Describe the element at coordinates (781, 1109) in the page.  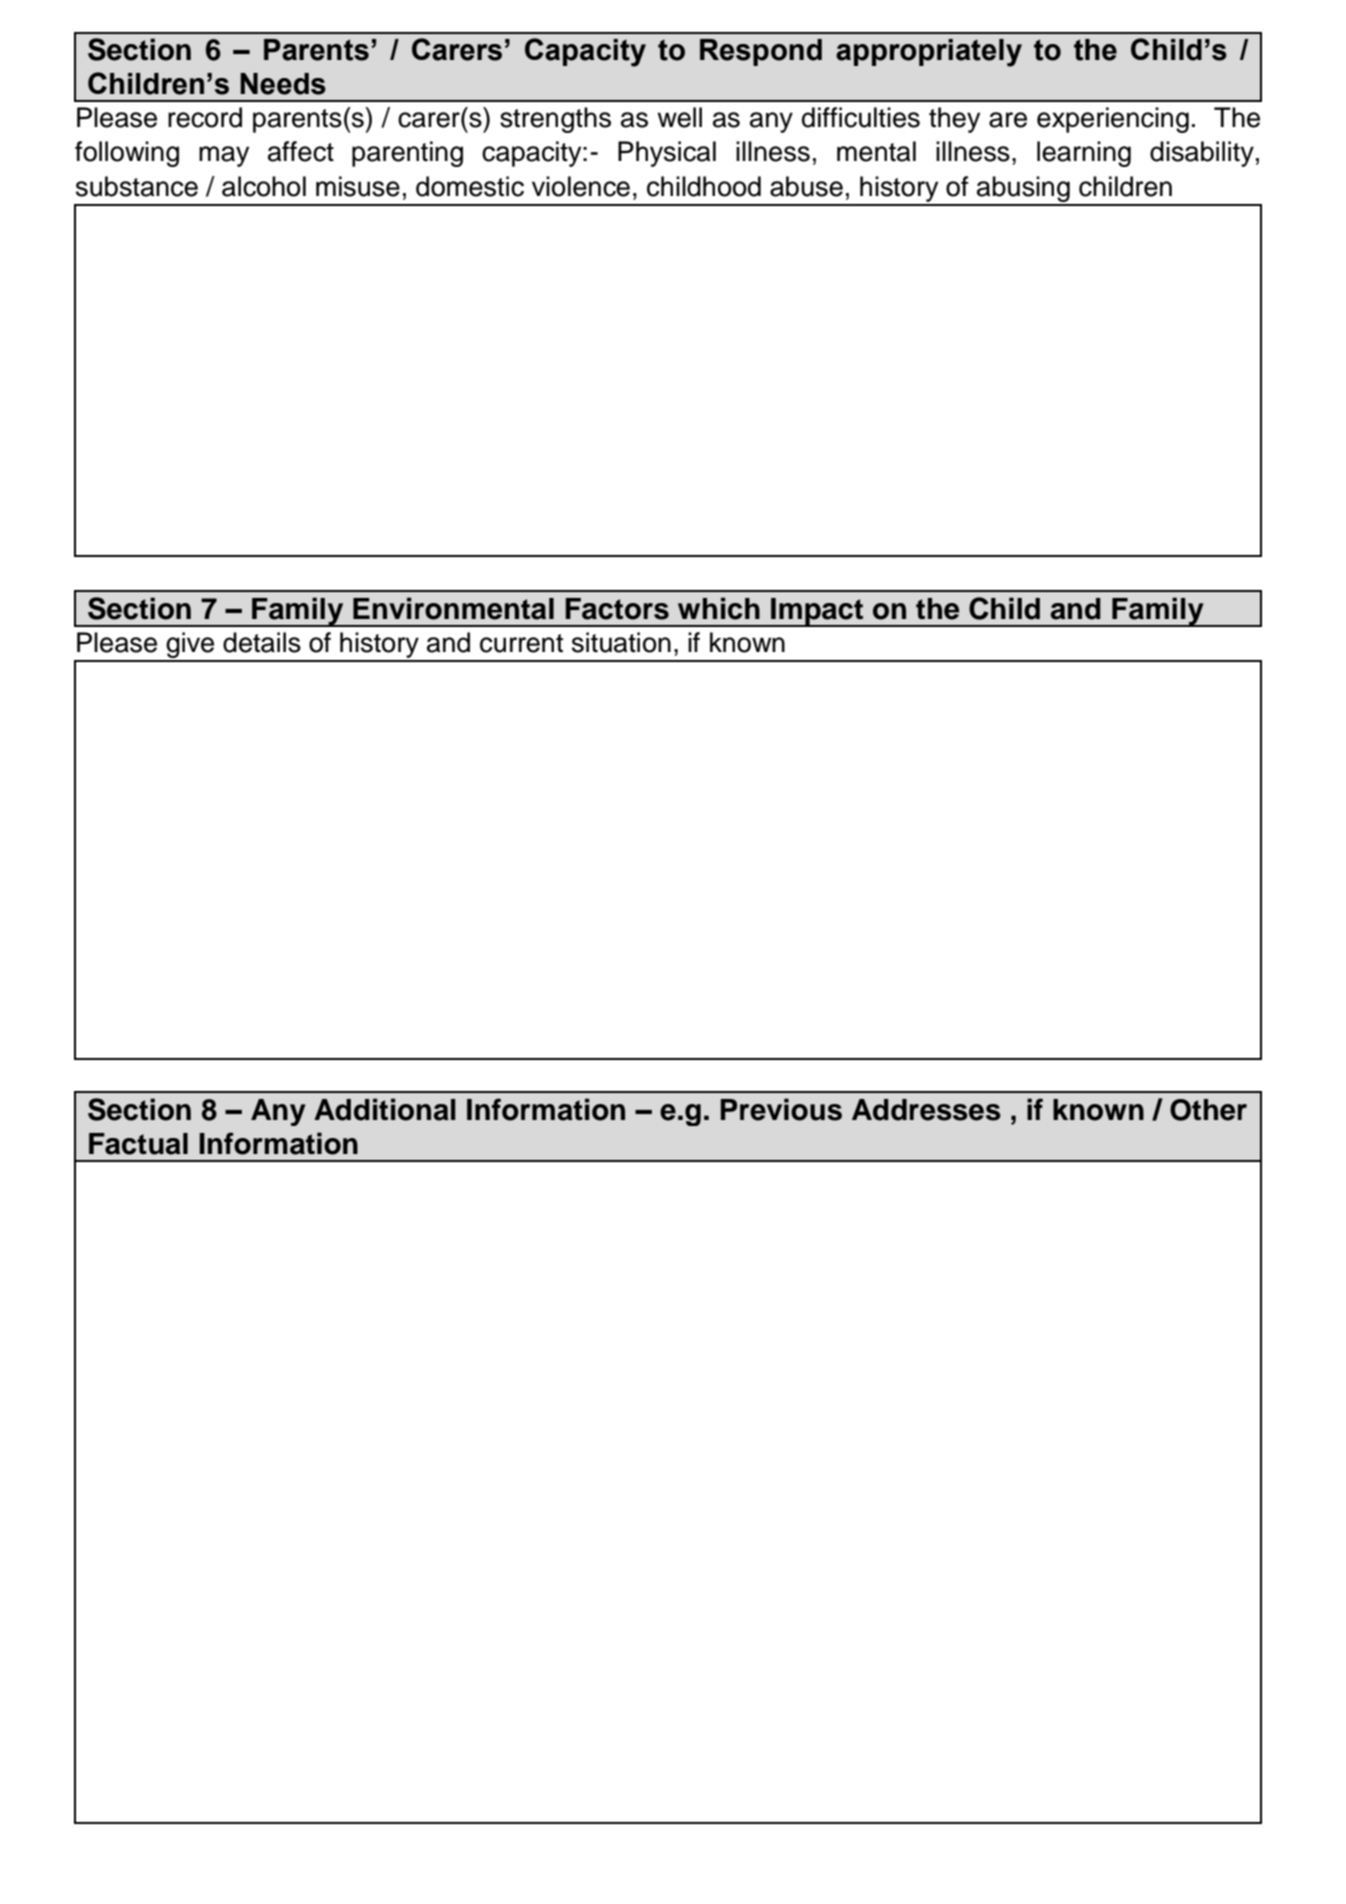
I see `Previous` at that location.
